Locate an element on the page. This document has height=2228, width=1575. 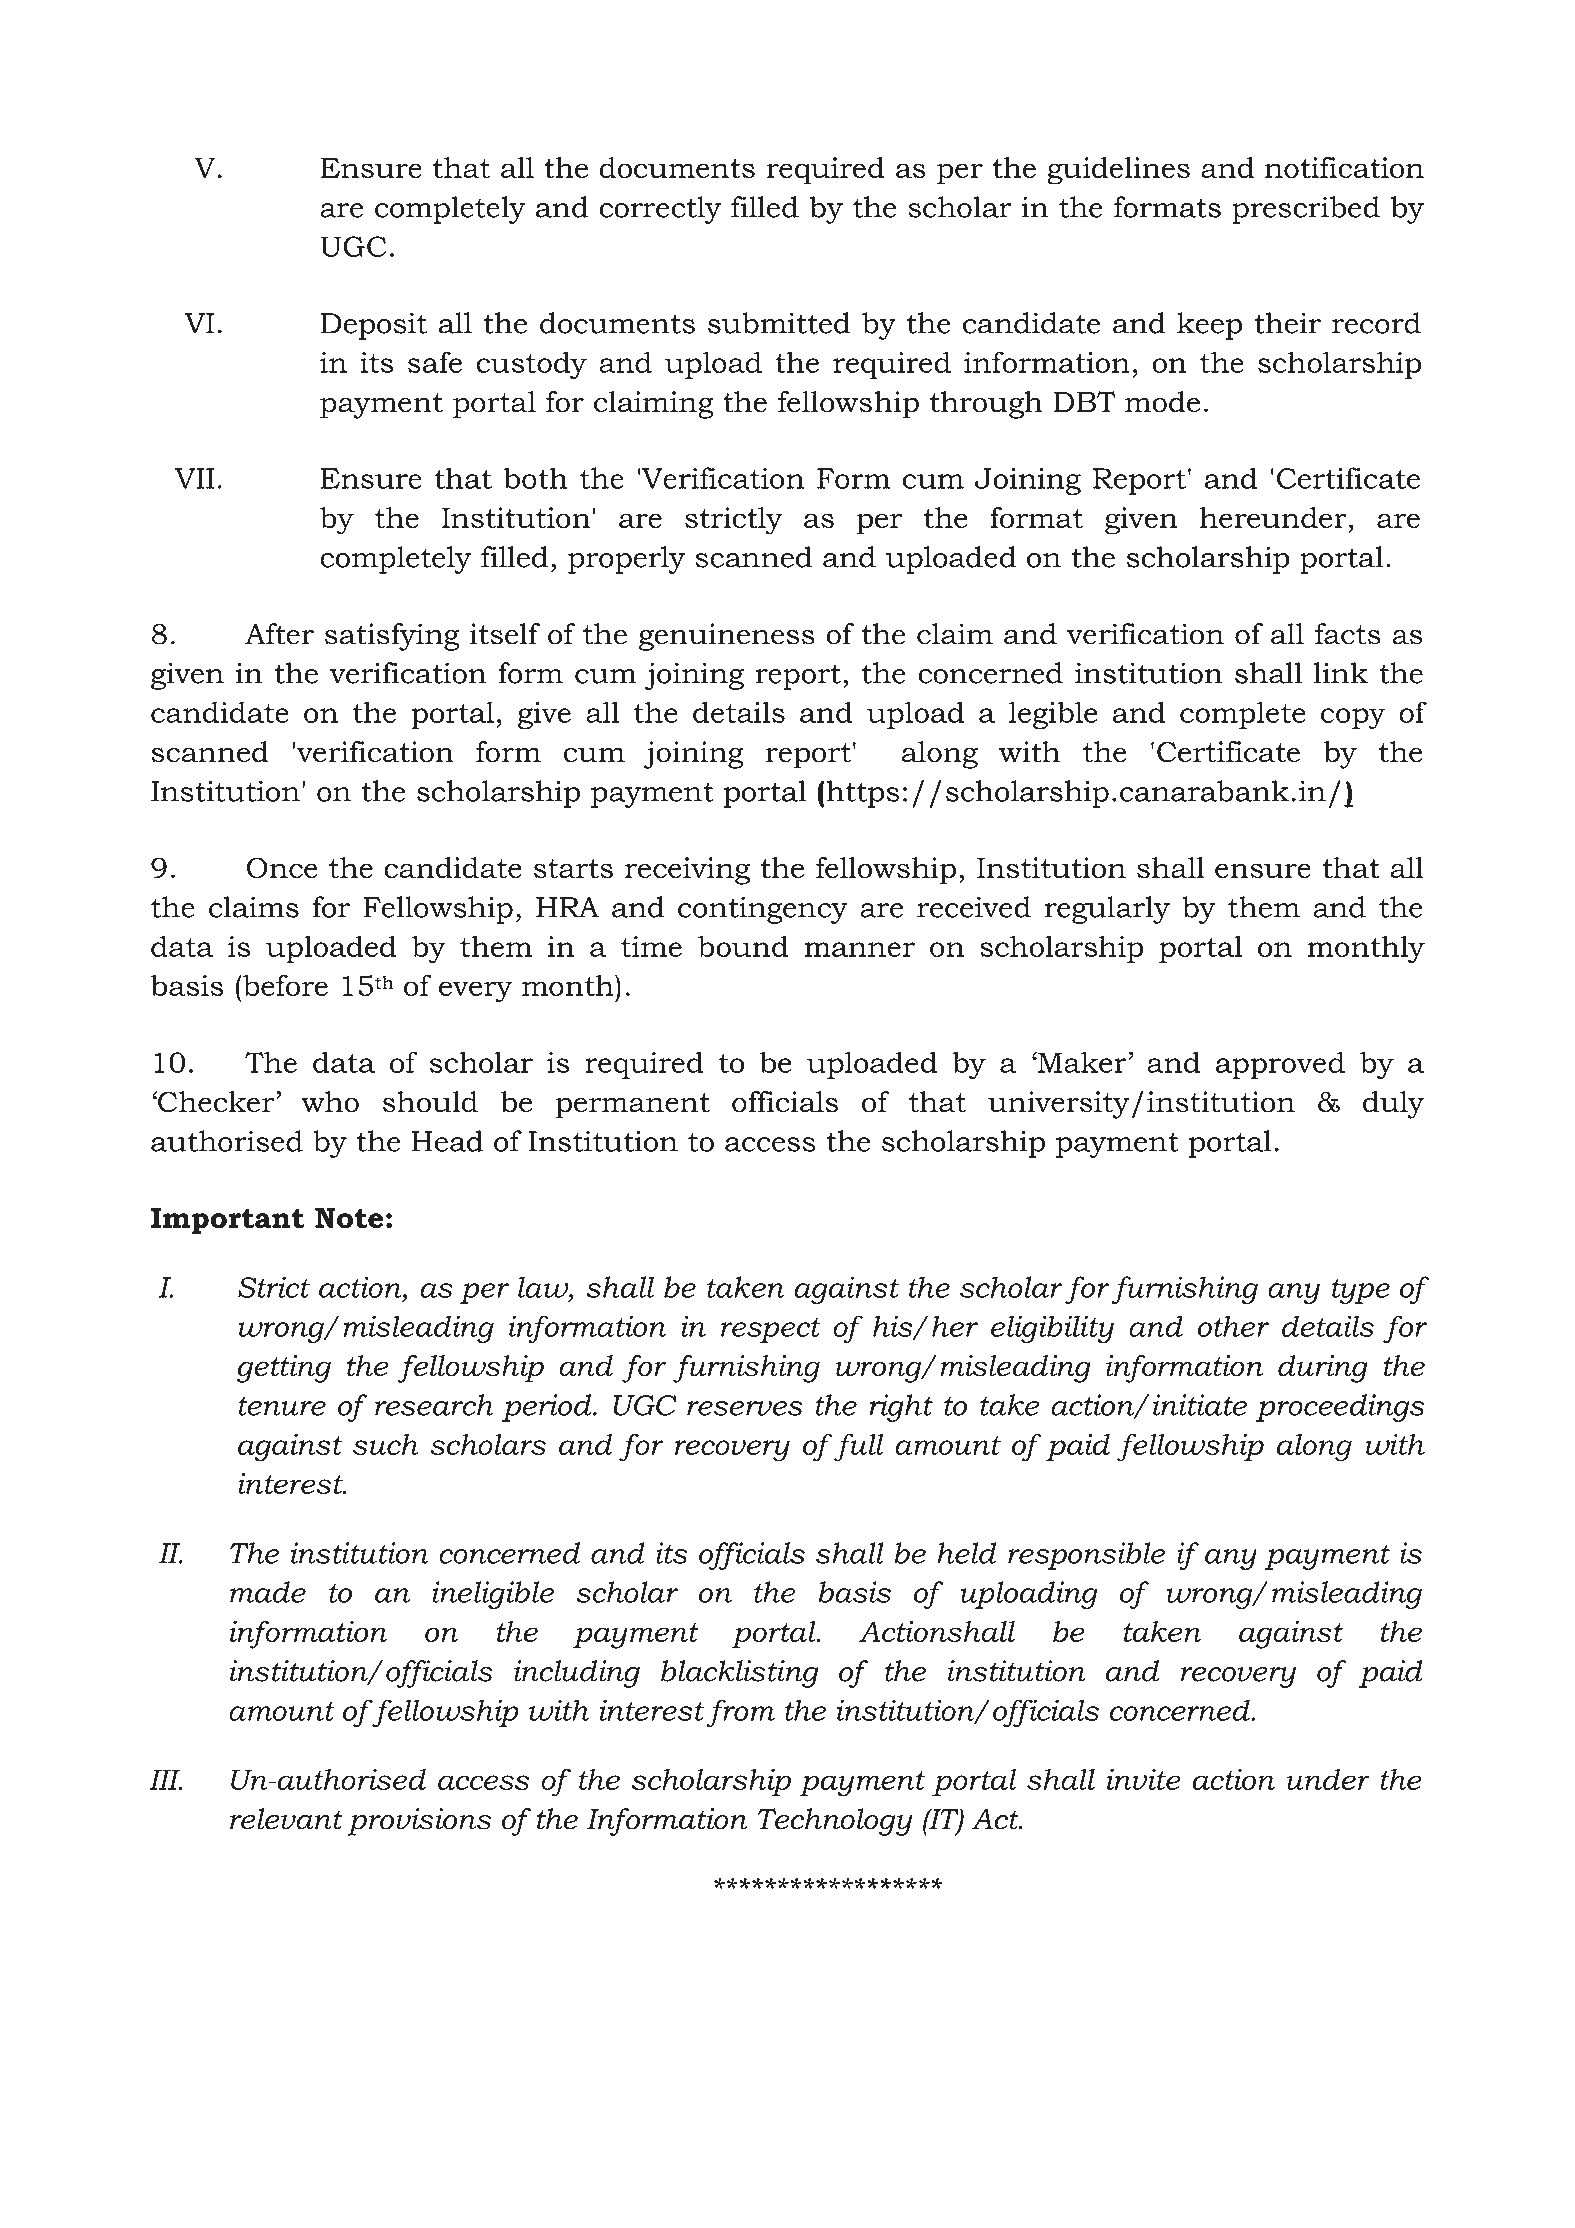
Deposit is located at coordinates (373, 326).
